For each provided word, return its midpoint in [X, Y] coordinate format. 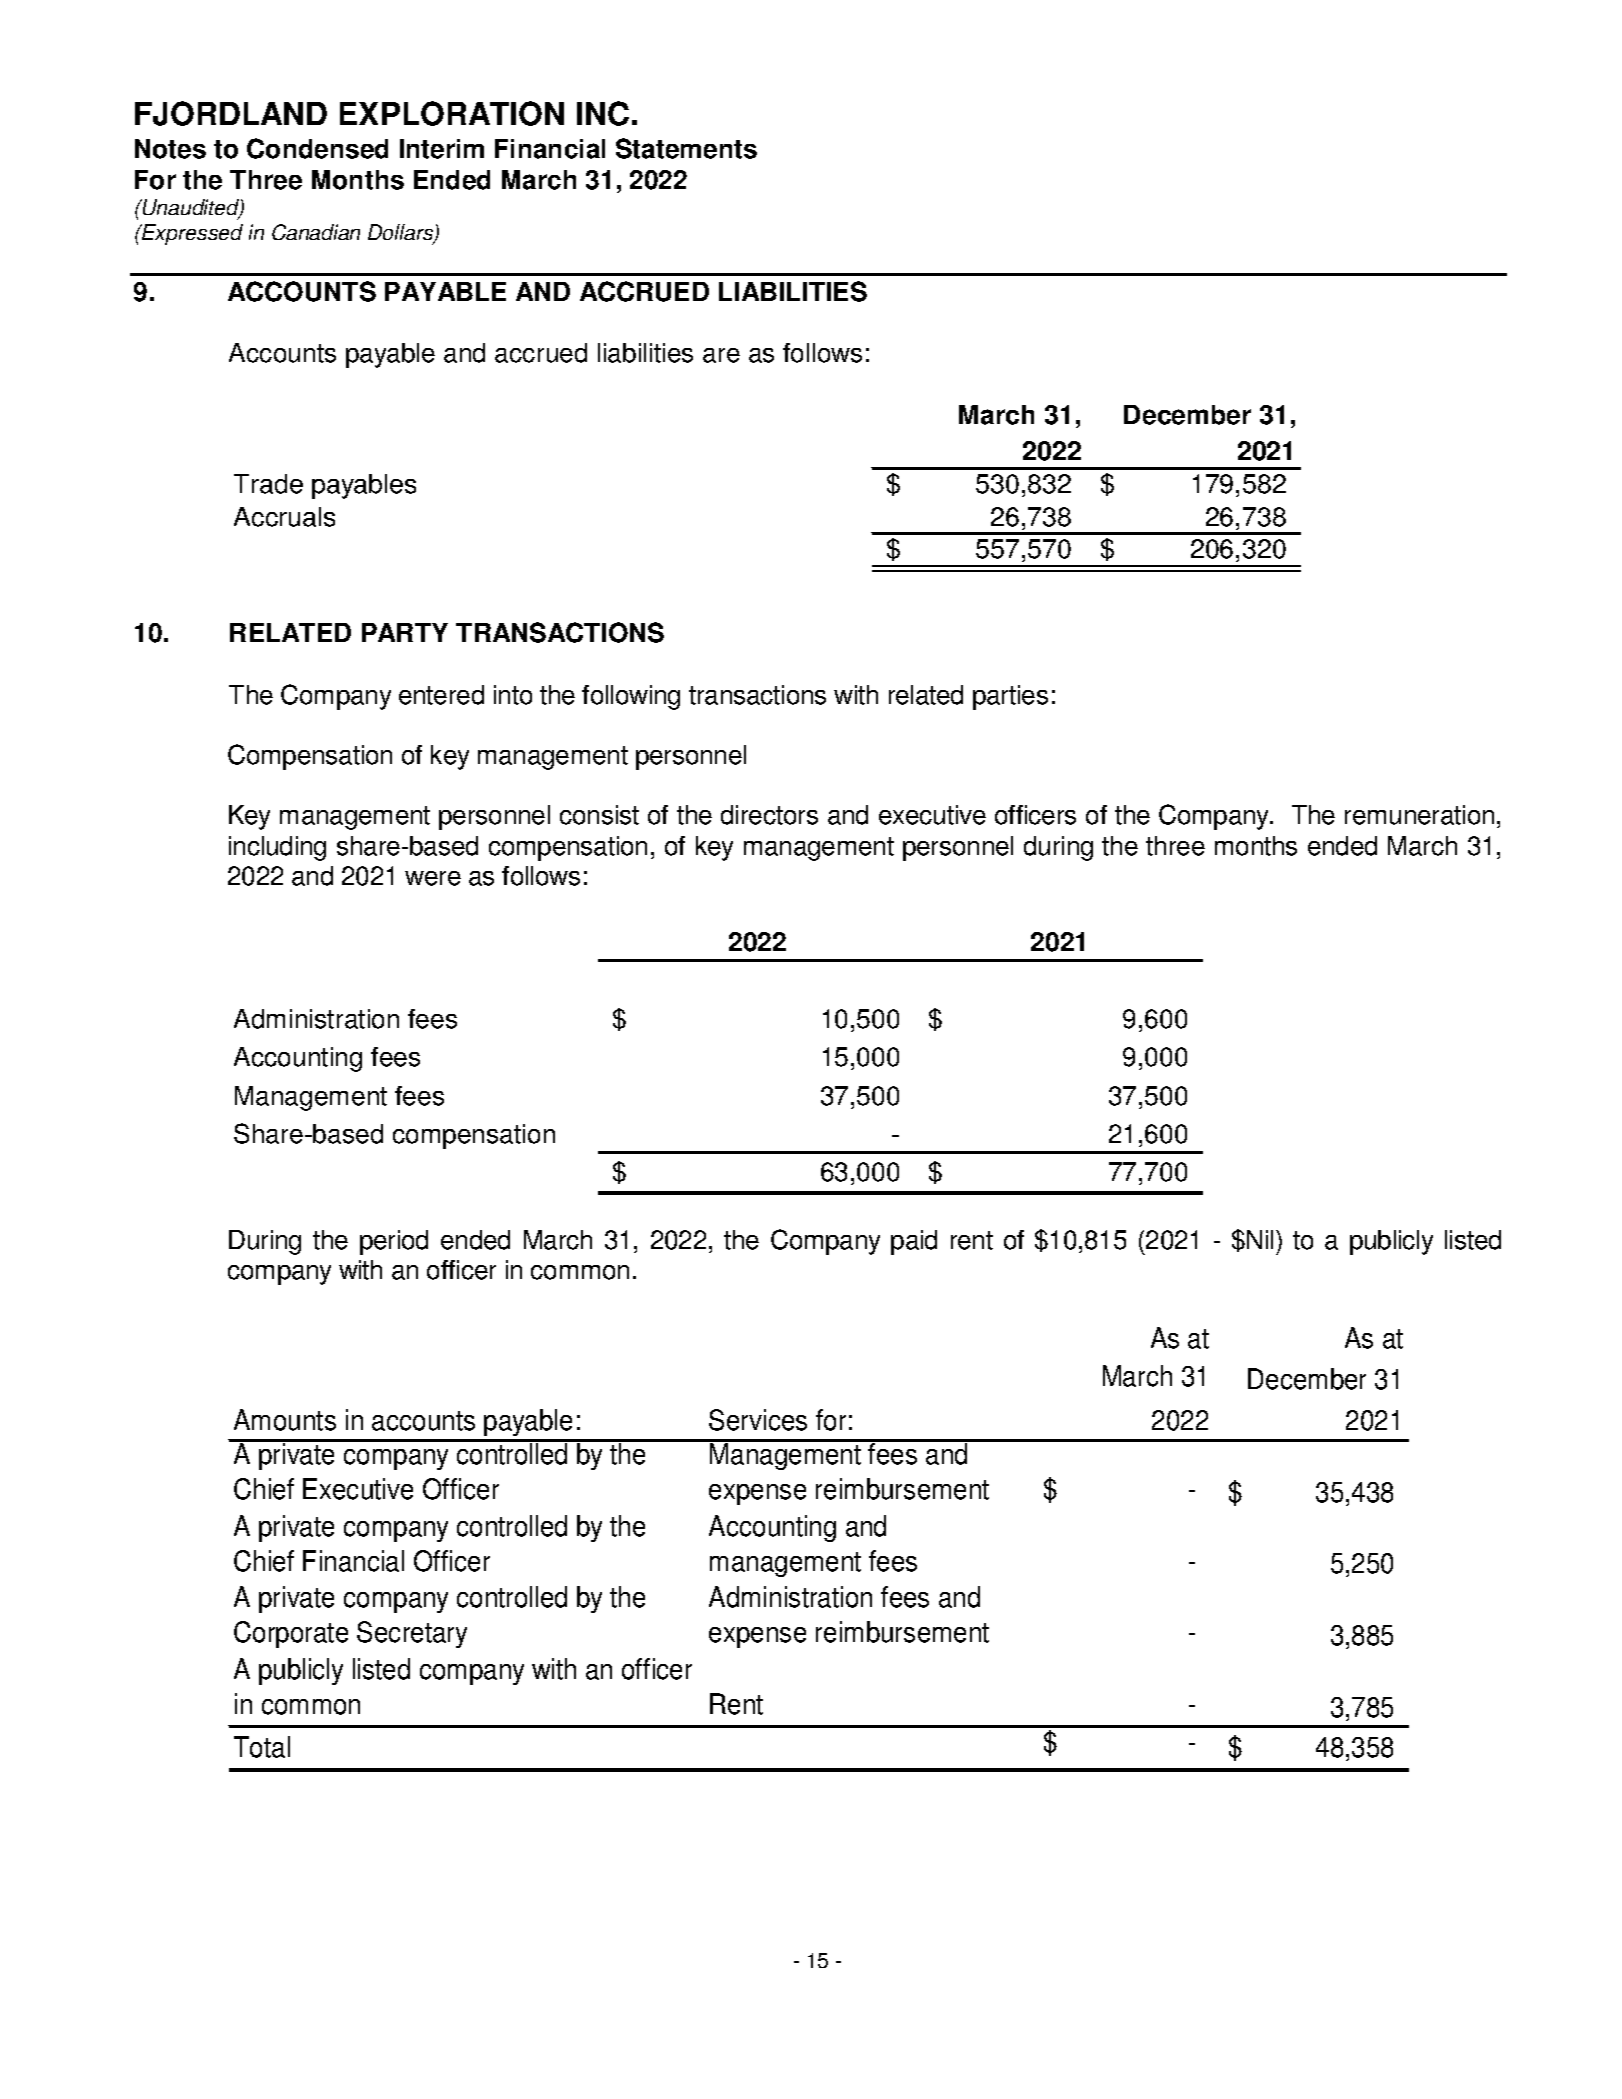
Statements [686, 148]
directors [769, 815]
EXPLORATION [452, 113]
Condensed [317, 148]
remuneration [1419, 815]
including [277, 848]
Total [262, 1747]
